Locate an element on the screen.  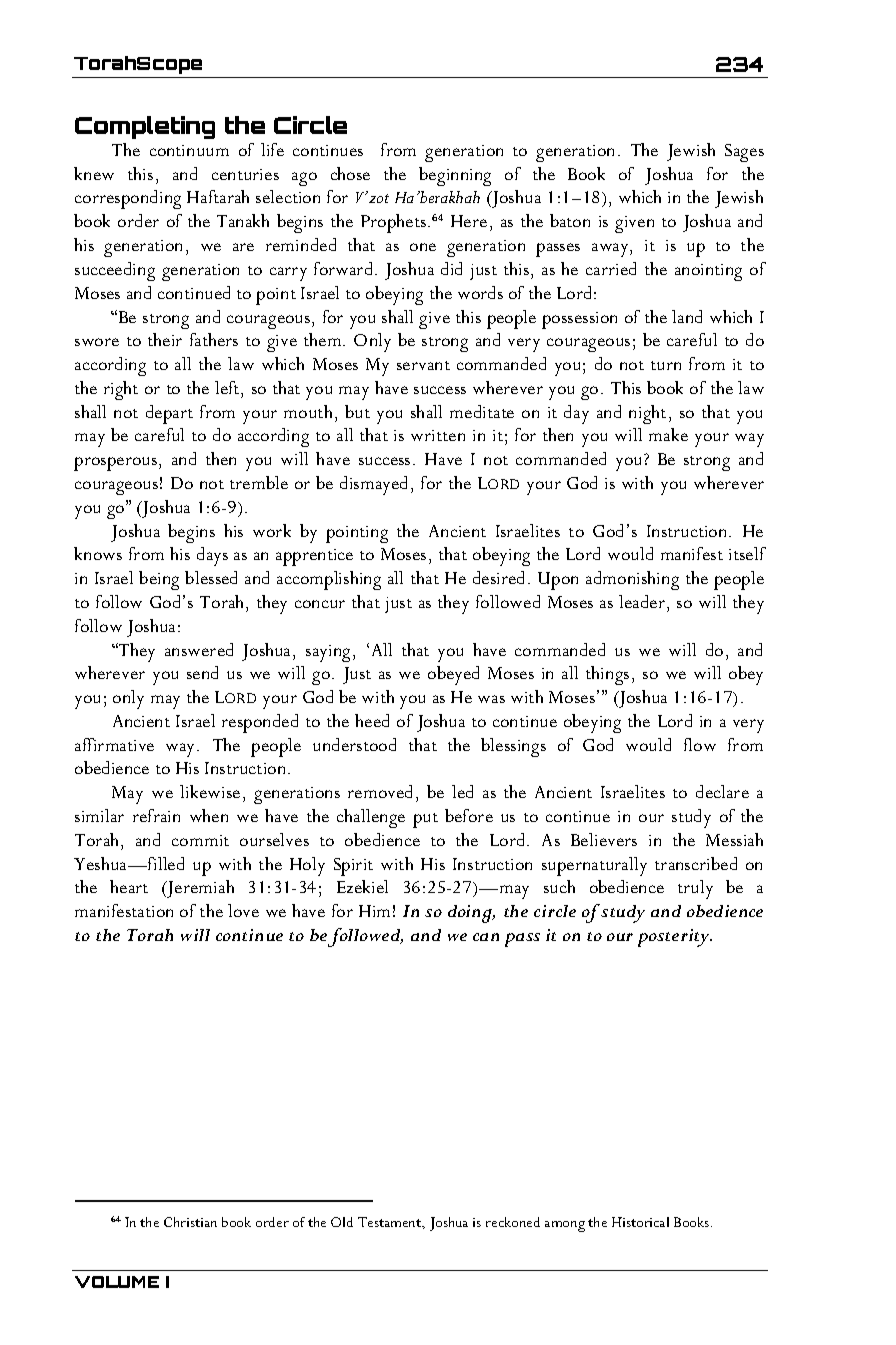
depart is located at coordinates (169, 414).
